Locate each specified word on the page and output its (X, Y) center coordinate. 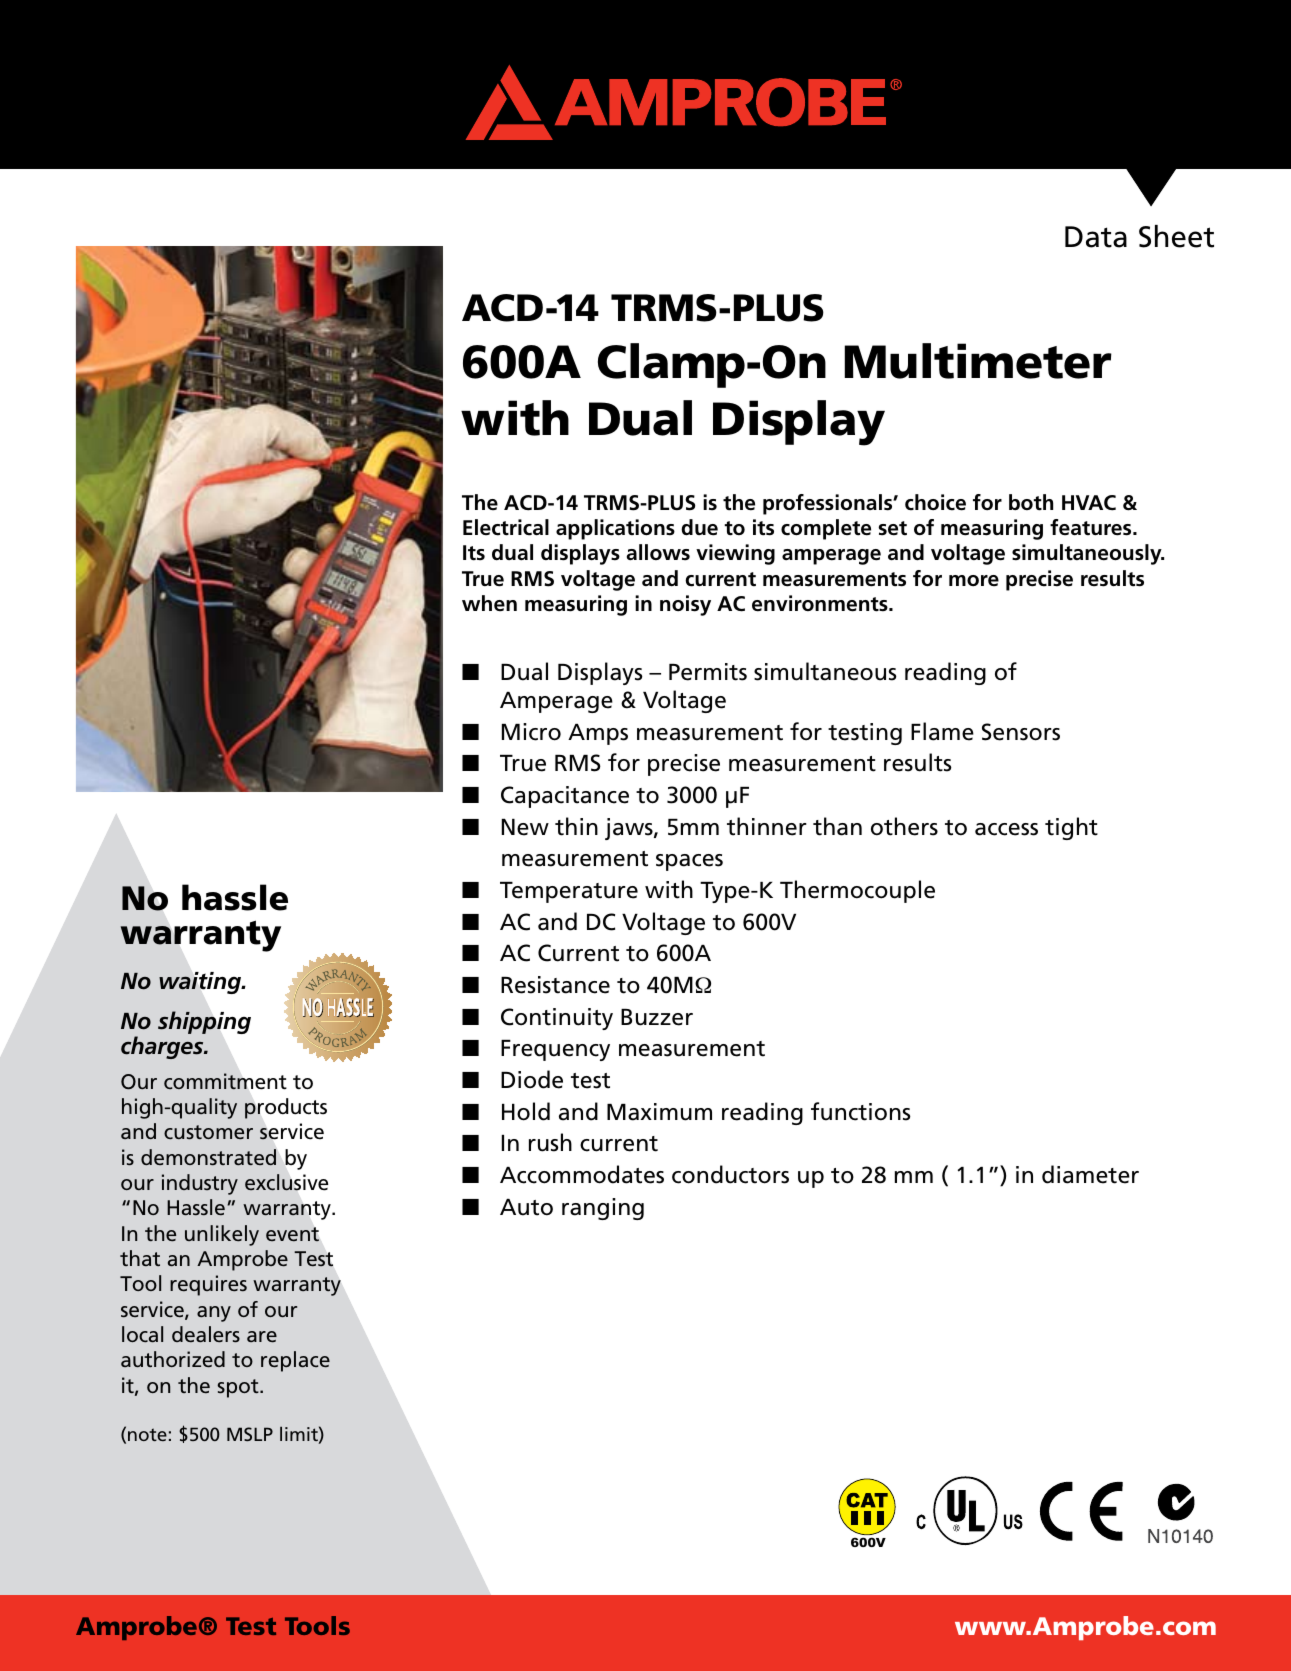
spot (239, 1388)
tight (1071, 828)
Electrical (506, 527)
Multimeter (978, 361)
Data (1096, 237)
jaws (630, 829)
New (525, 827)
